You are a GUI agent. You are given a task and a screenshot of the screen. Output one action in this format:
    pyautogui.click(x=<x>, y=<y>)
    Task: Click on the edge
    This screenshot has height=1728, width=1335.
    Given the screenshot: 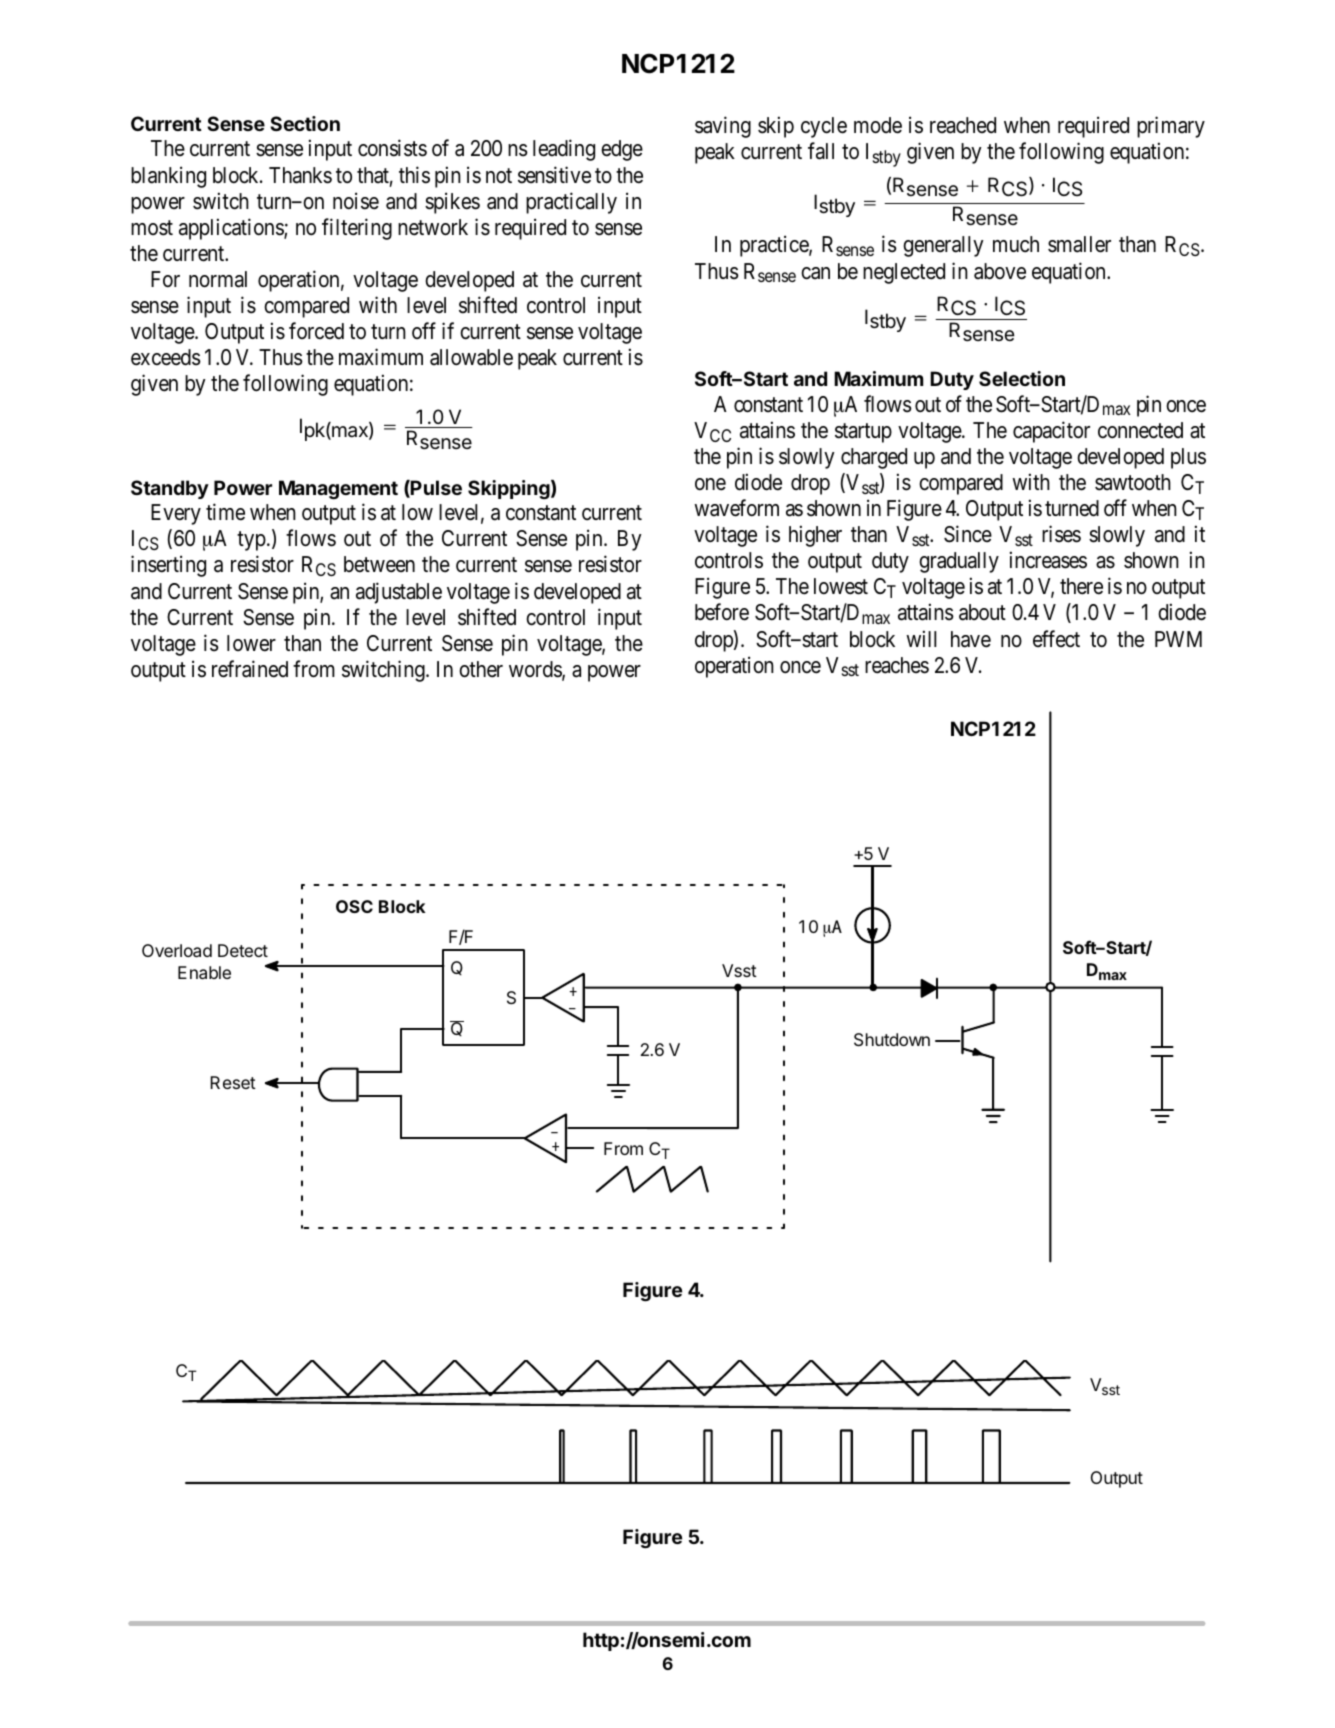 What is the action you would take?
    pyautogui.click(x=622, y=150)
